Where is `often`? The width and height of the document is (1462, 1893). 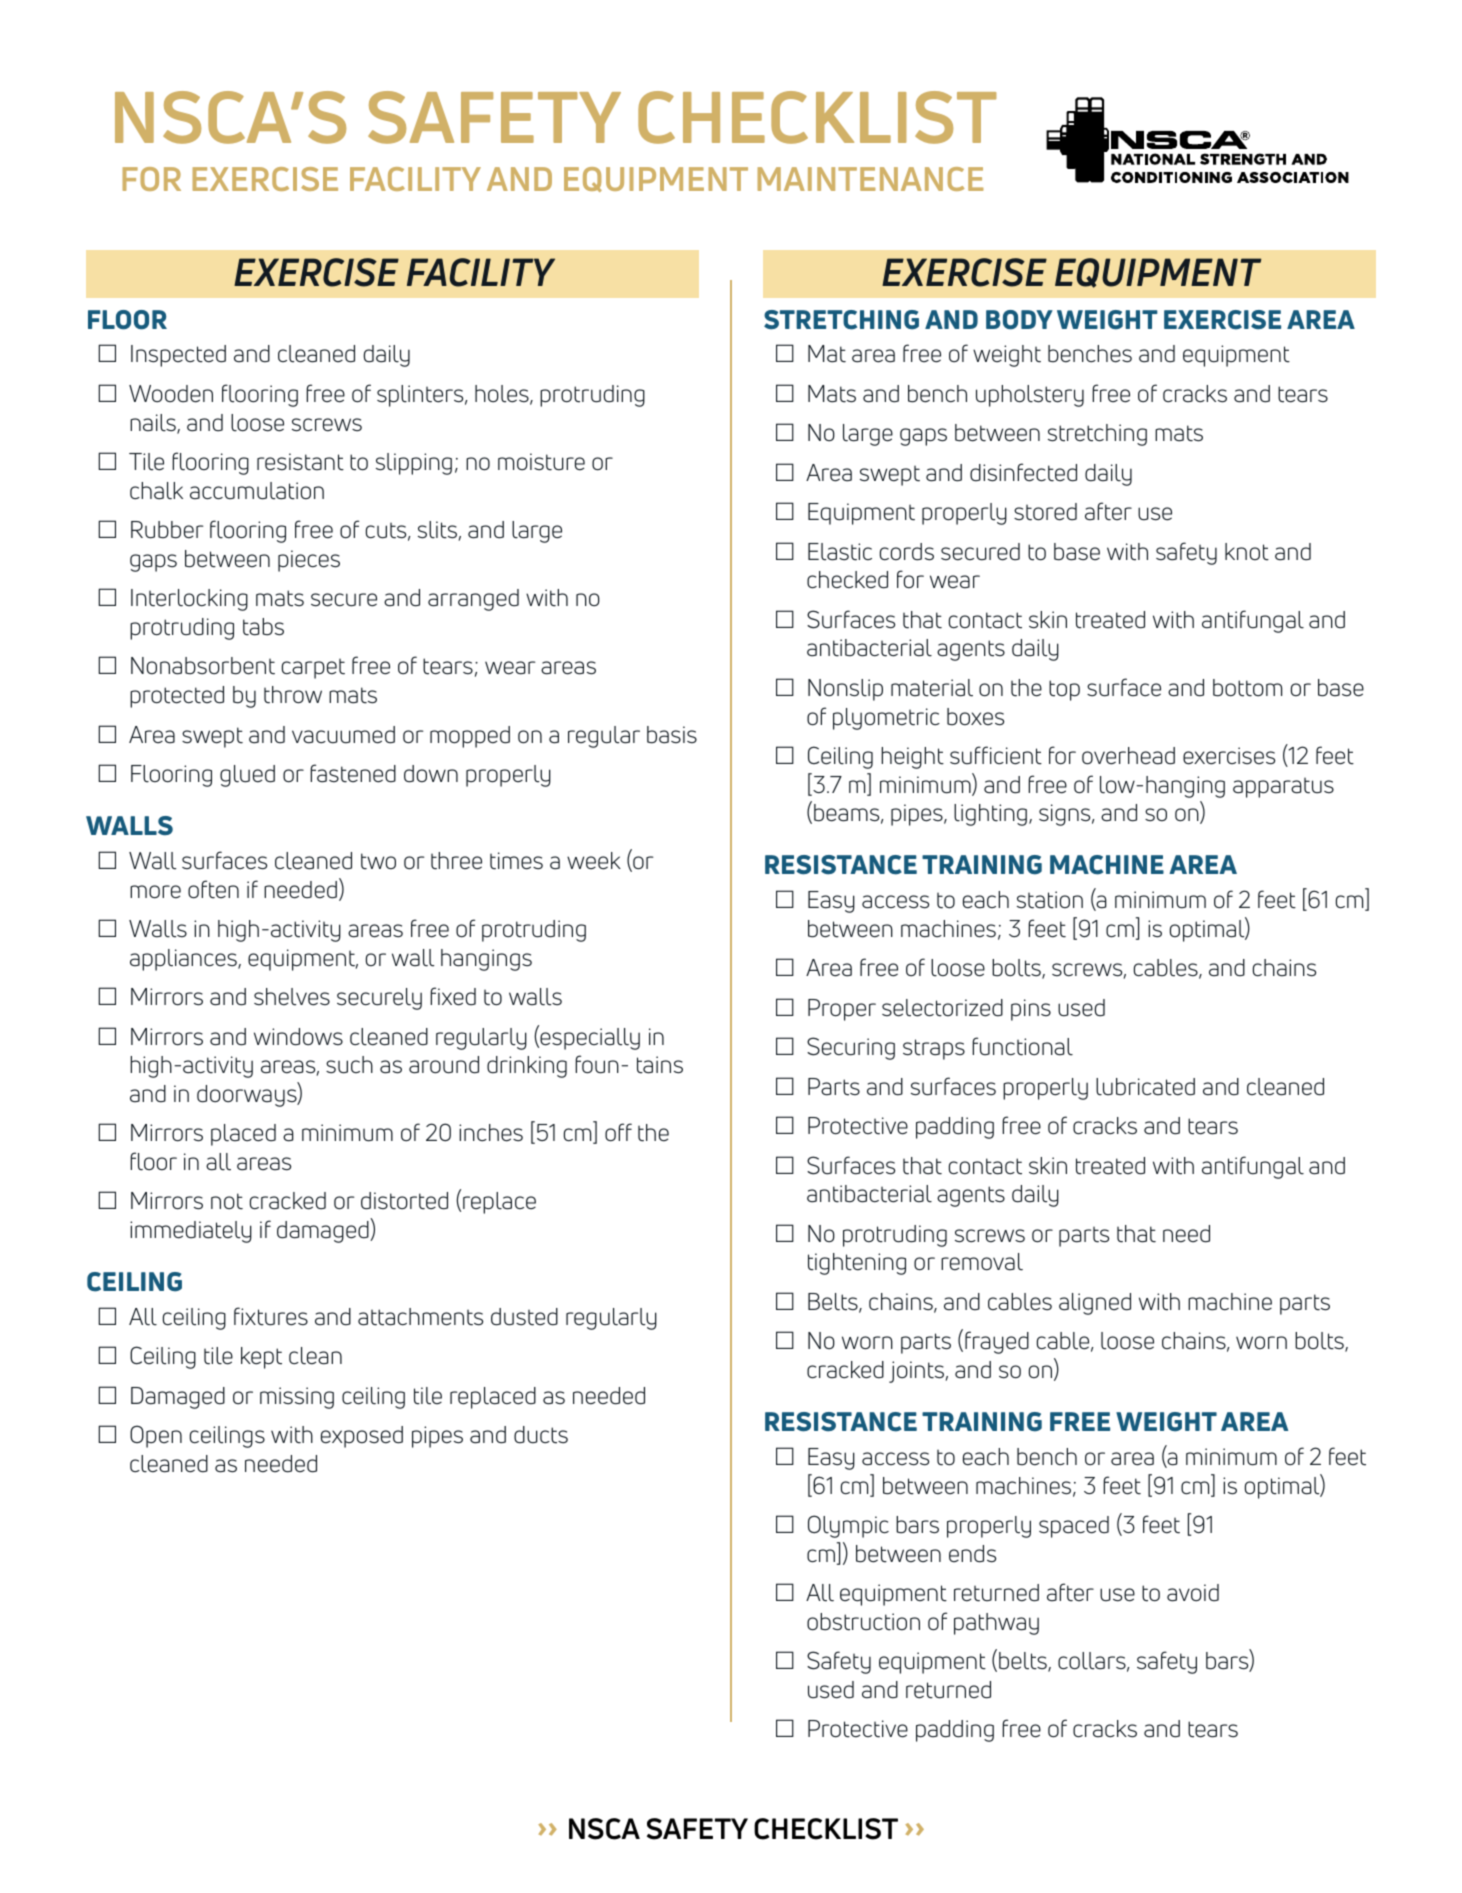 often is located at coordinates (213, 889).
